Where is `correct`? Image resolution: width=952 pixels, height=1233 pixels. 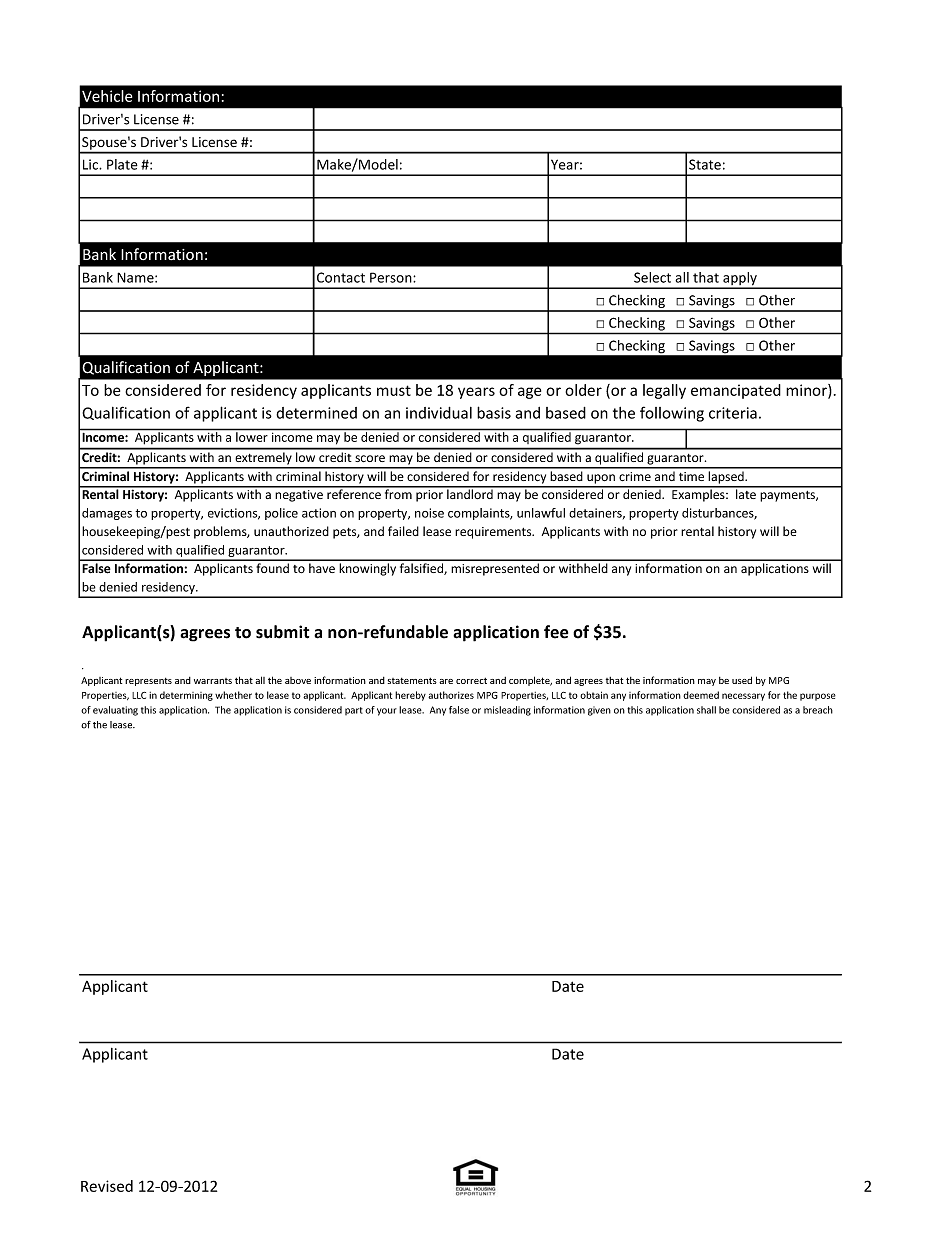 correct is located at coordinates (471, 681).
